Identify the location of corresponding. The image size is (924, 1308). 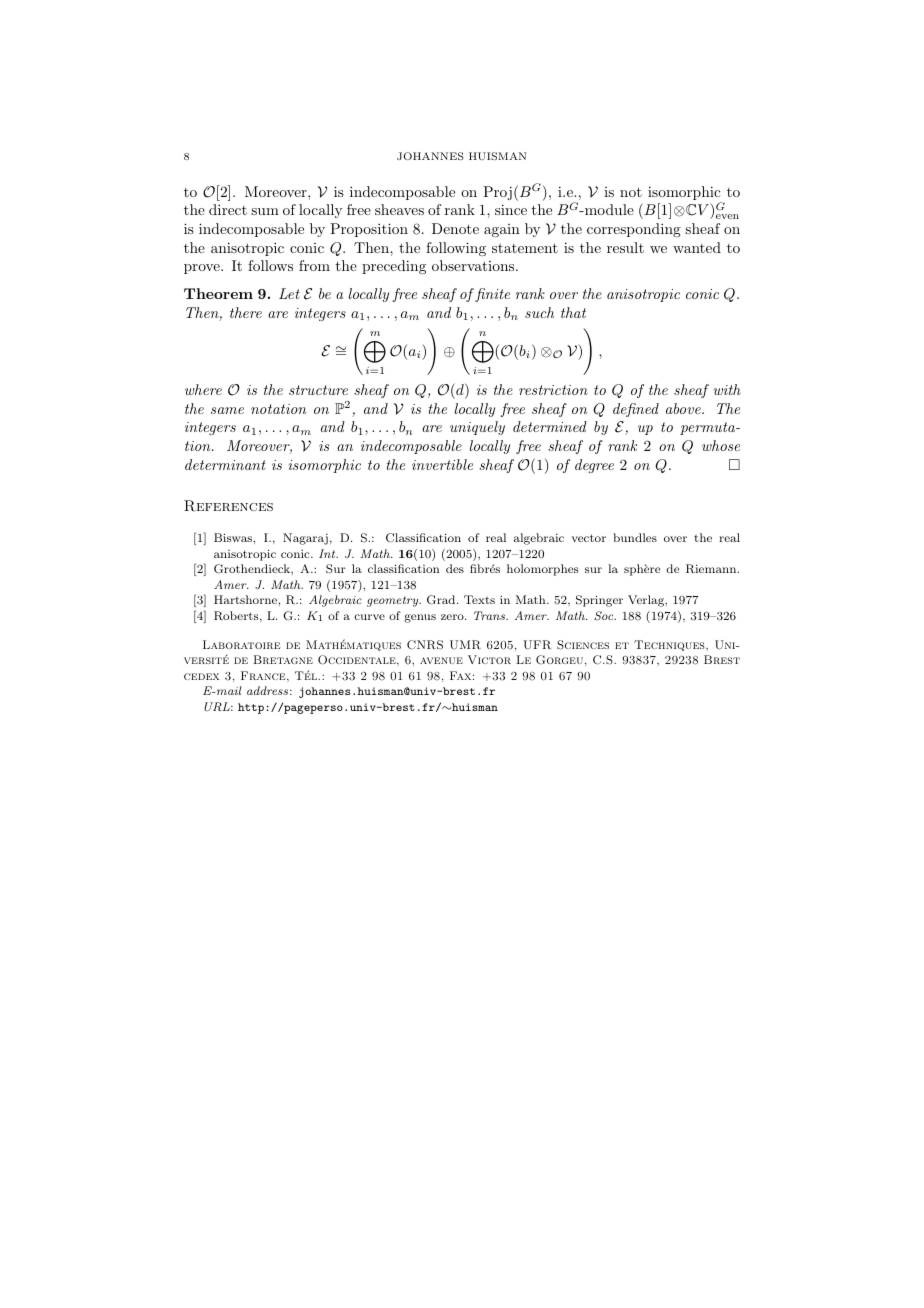
(634, 230).
